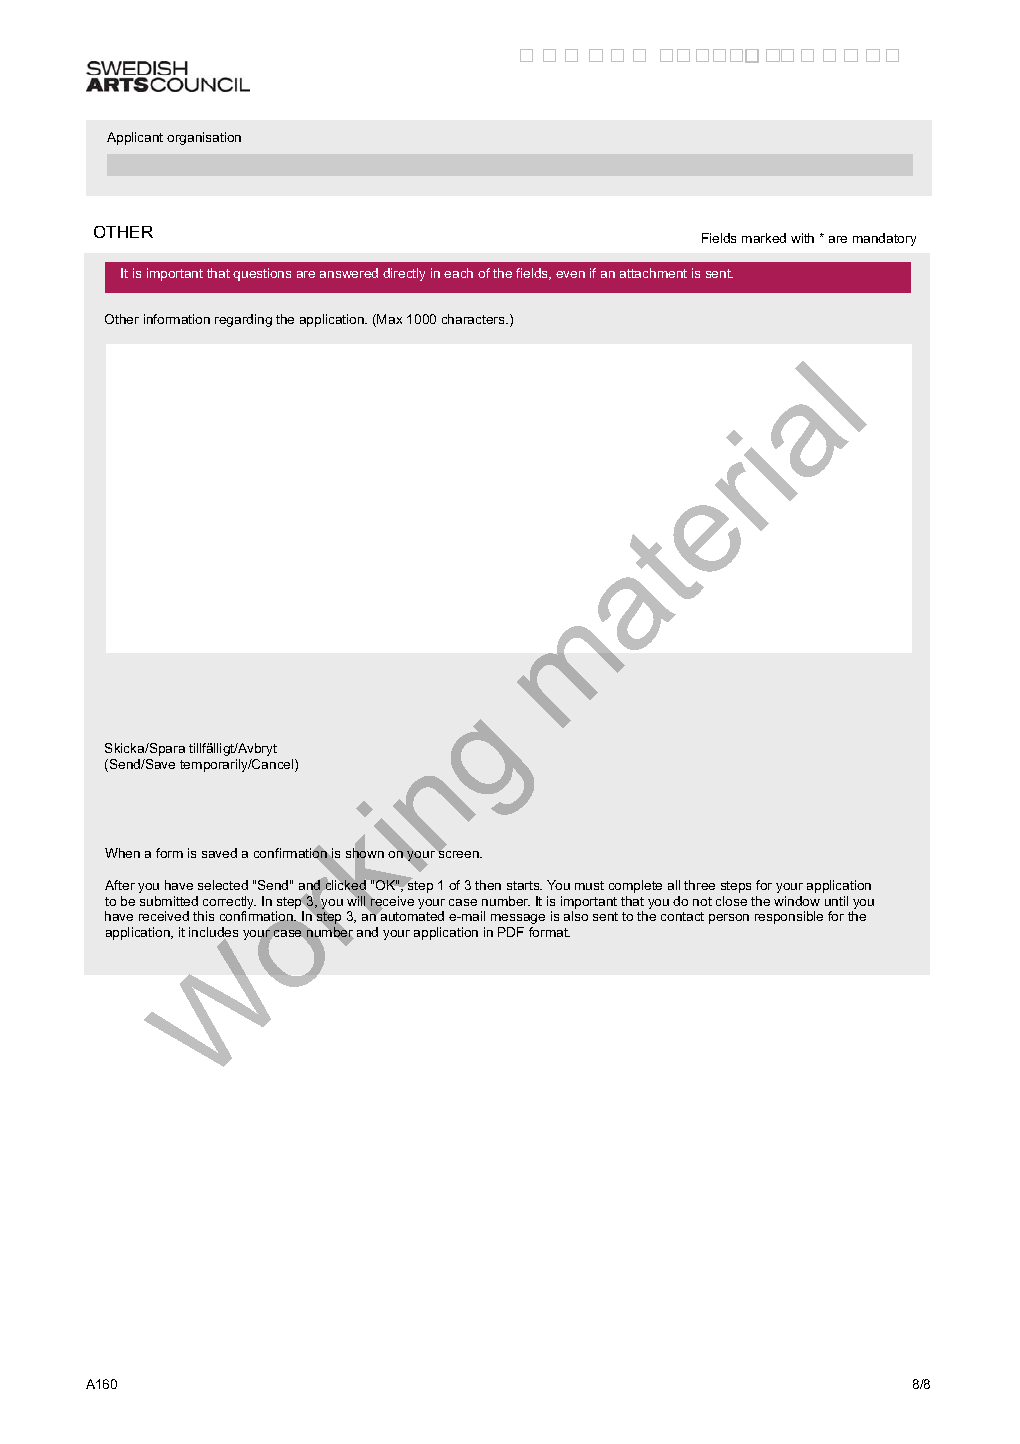 The width and height of the screenshot is (1020, 1444). Describe the element at coordinates (243, 320) in the screenshot. I see `regarding` at that location.
